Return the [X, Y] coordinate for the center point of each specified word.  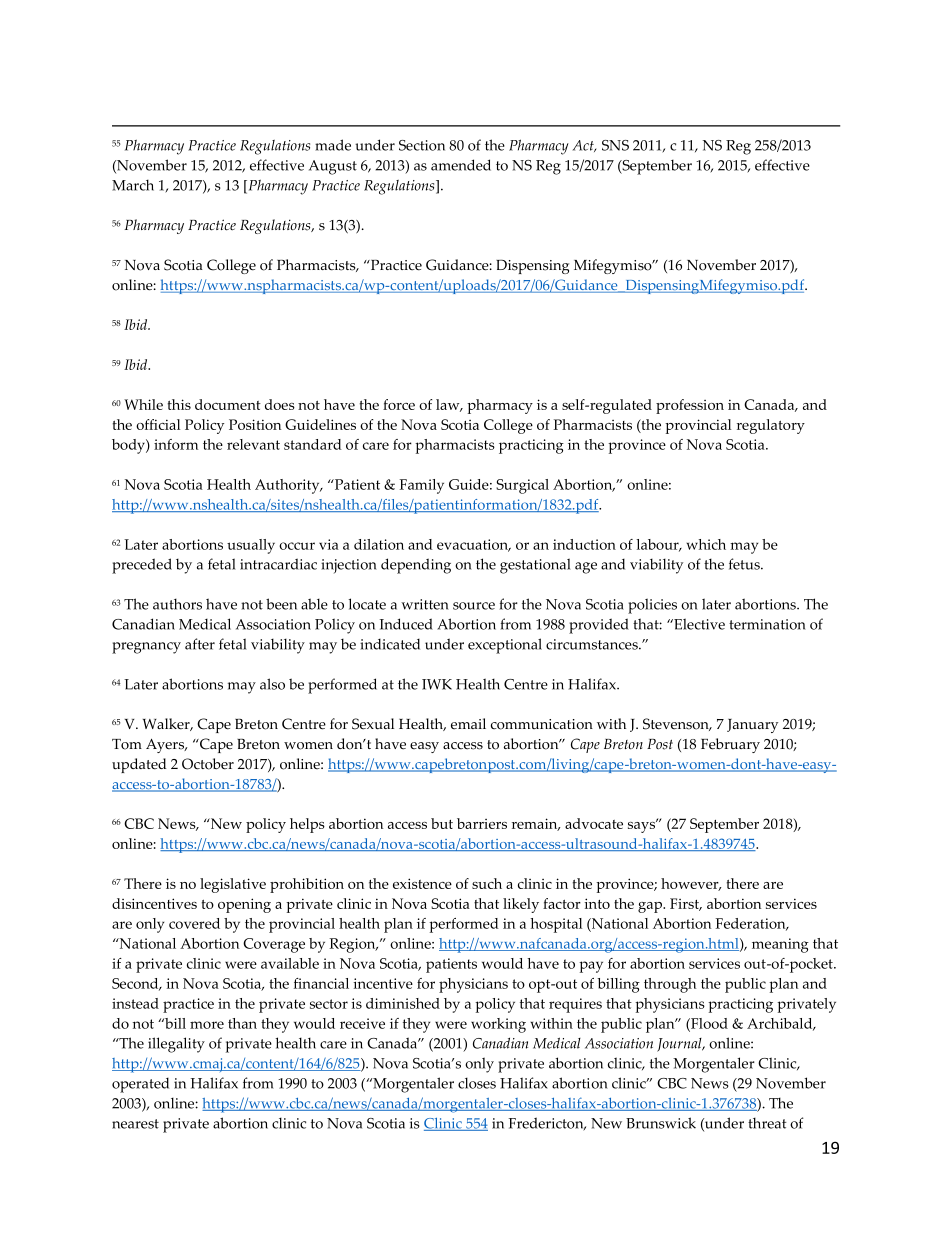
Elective [698, 624]
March [133, 185]
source [474, 606]
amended [461, 165]
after [200, 644]
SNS [615, 145]
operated [140, 1085]
